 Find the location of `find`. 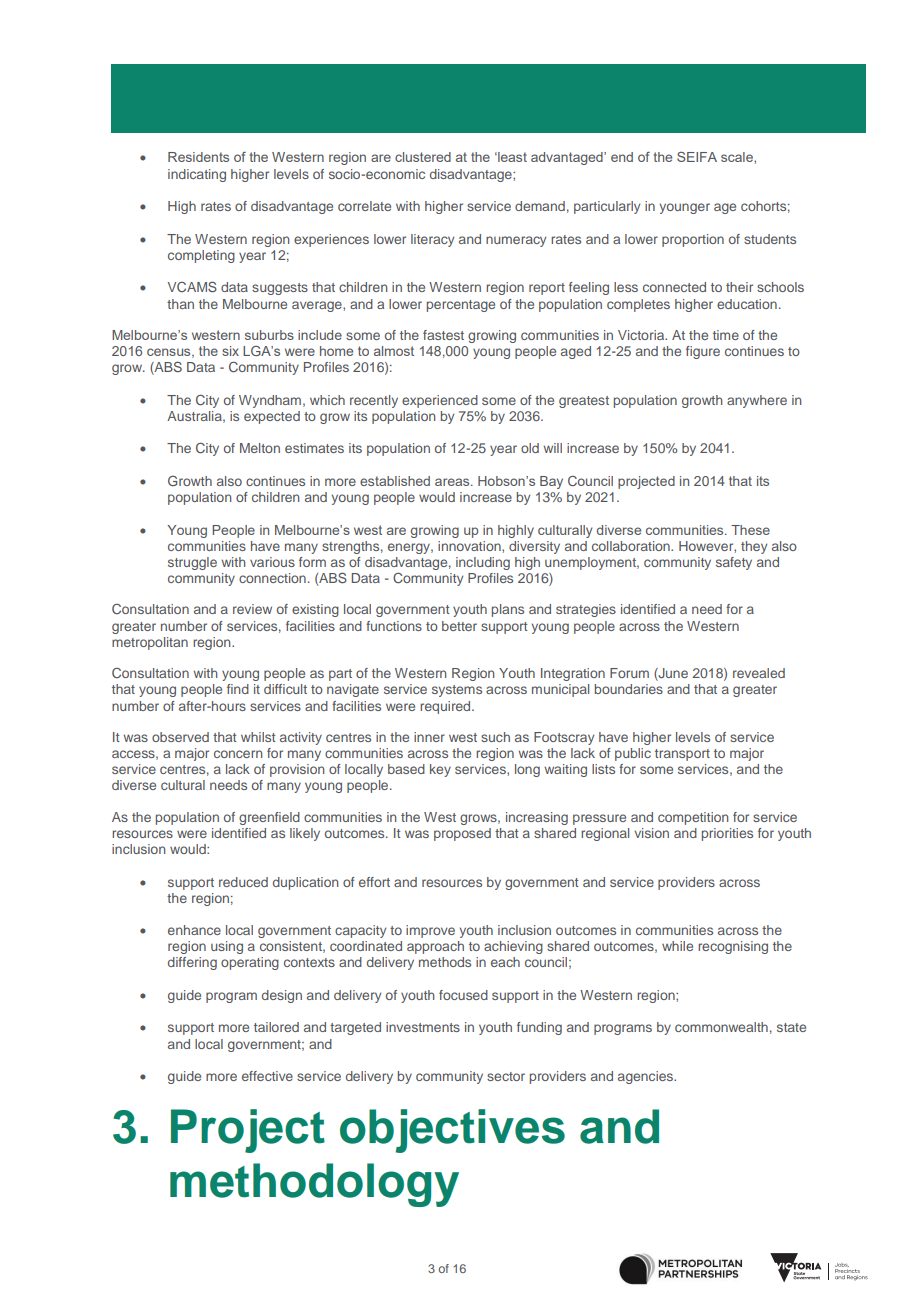

find is located at coordinates (238, 689).
